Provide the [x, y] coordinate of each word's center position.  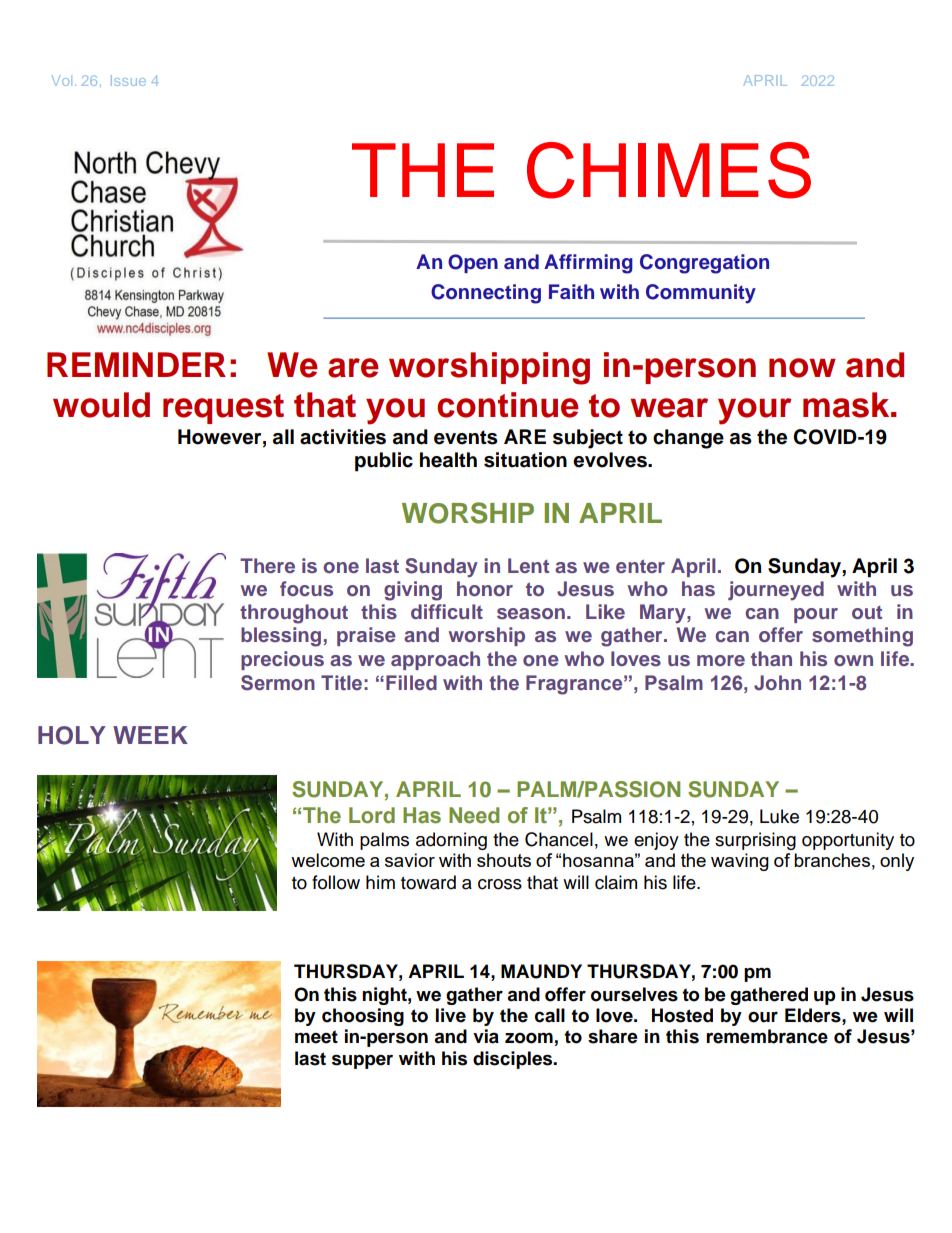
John [777, 683]
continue [508, 405]
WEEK [150, 735]
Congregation [704, 264]
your [754, 411]
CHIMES [669, 170]
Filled [411, 683]
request [223, 409]
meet [316, 1037]
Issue [128, 80]
